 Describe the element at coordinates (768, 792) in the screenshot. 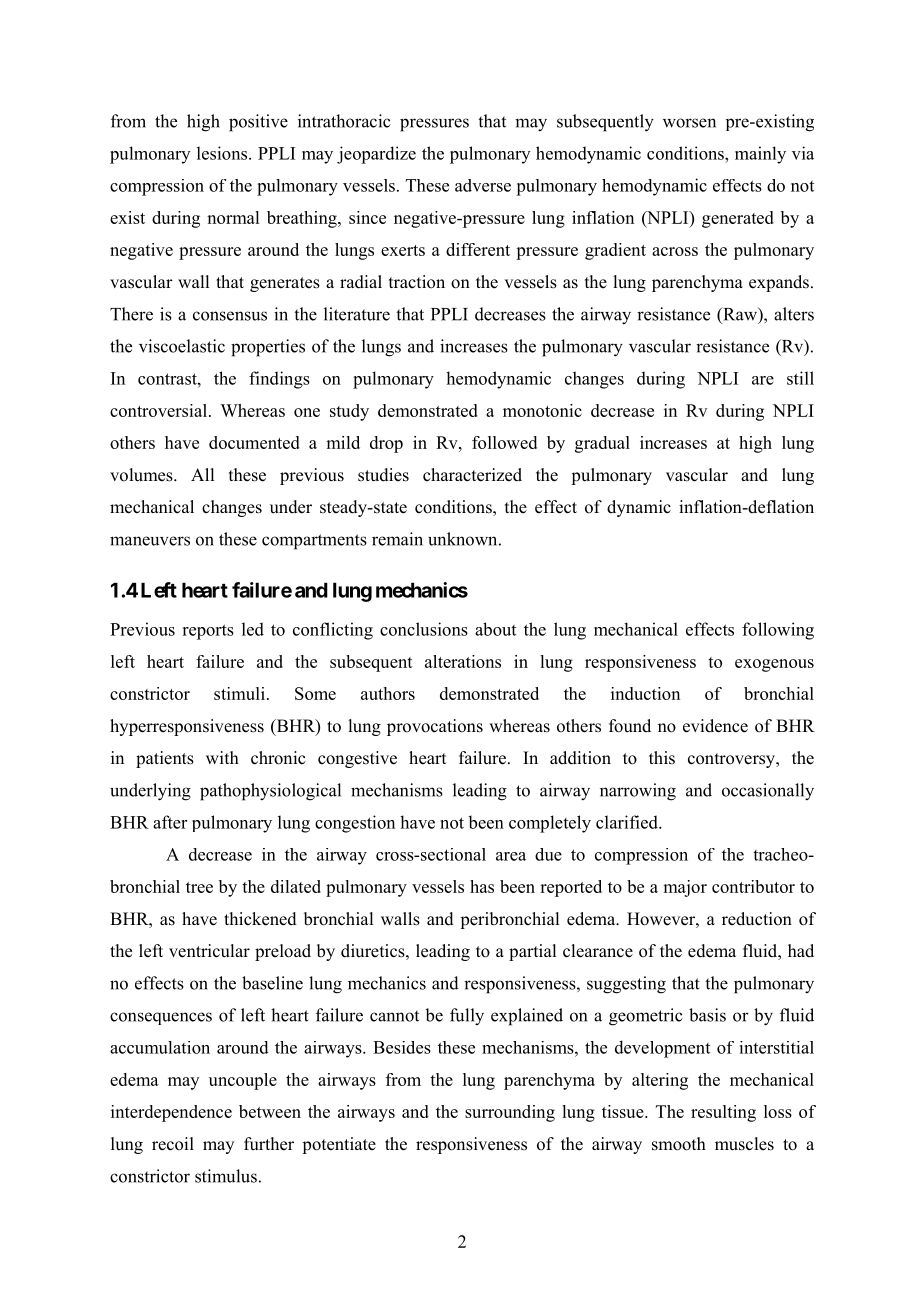

I see `occasionally` at that location.
